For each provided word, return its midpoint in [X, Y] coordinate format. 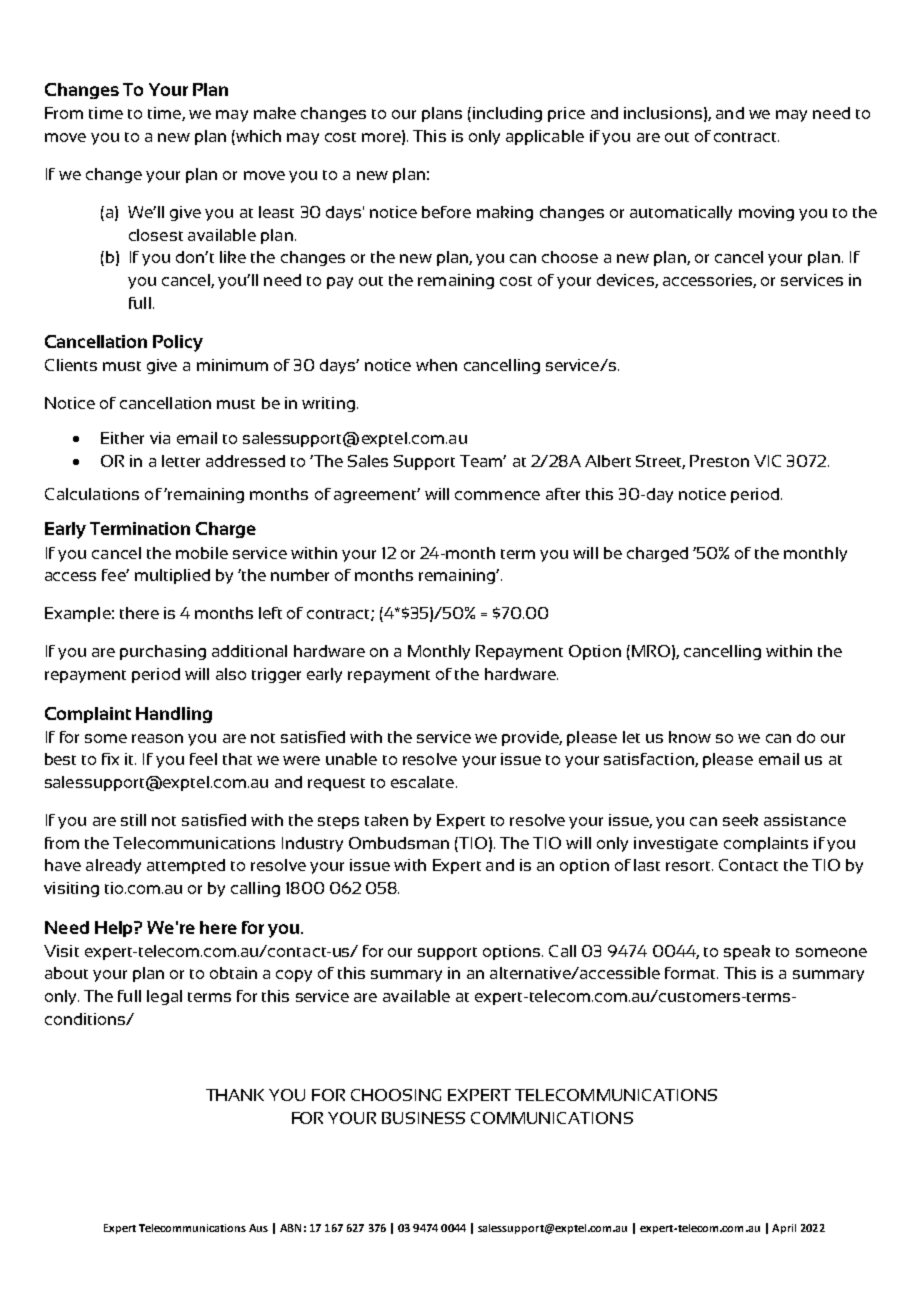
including [507, 114]
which [257, 137]
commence [497, 495]
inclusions [663, 113]
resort [689, 866]
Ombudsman [399, 843]
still [133, 820]
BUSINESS [423, 1118]
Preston [719, 461]
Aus [258, 1228]
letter [181, 461]
